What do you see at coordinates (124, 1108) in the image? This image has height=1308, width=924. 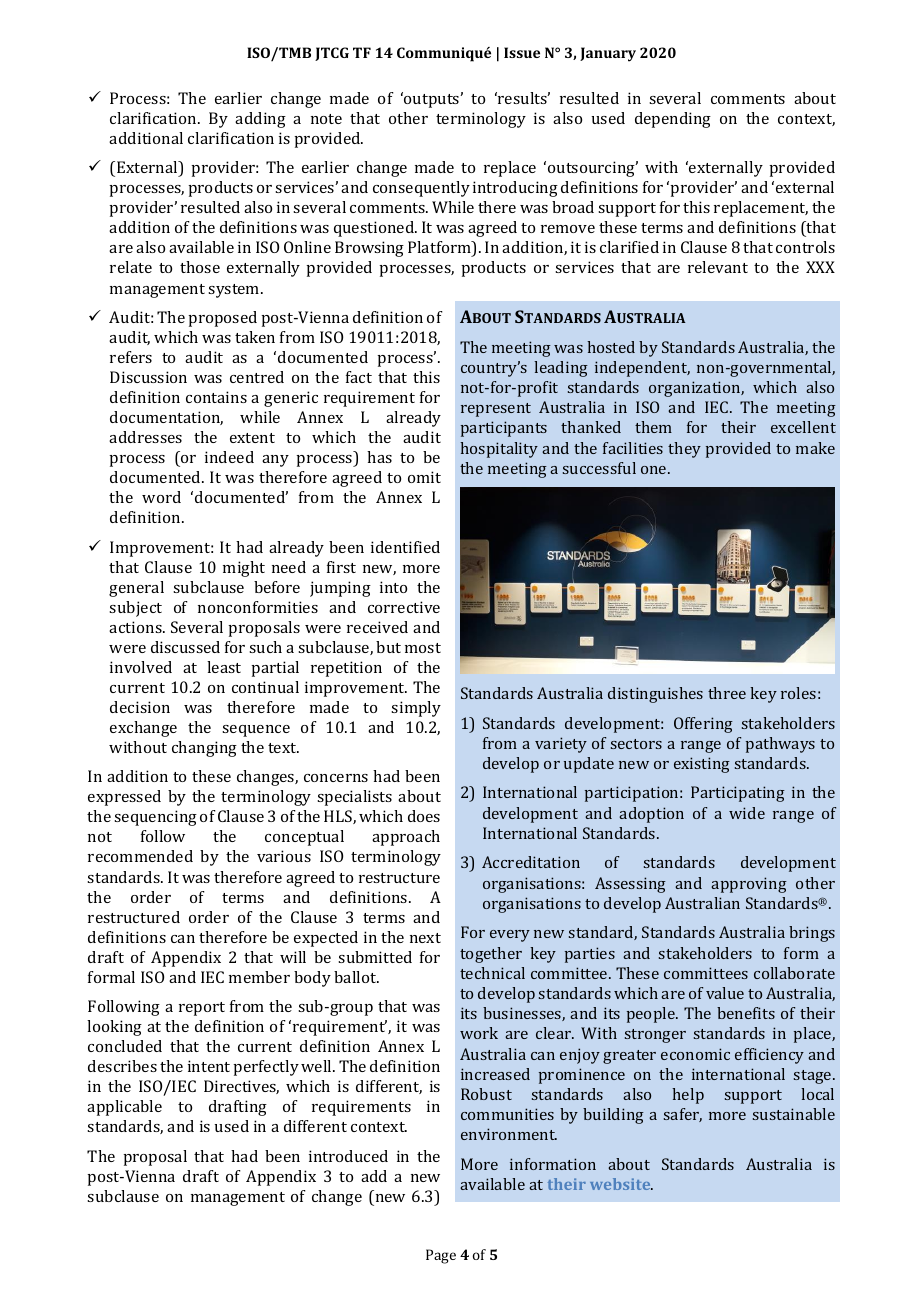 I see `applicable` at bounding box center [124, 1108].
